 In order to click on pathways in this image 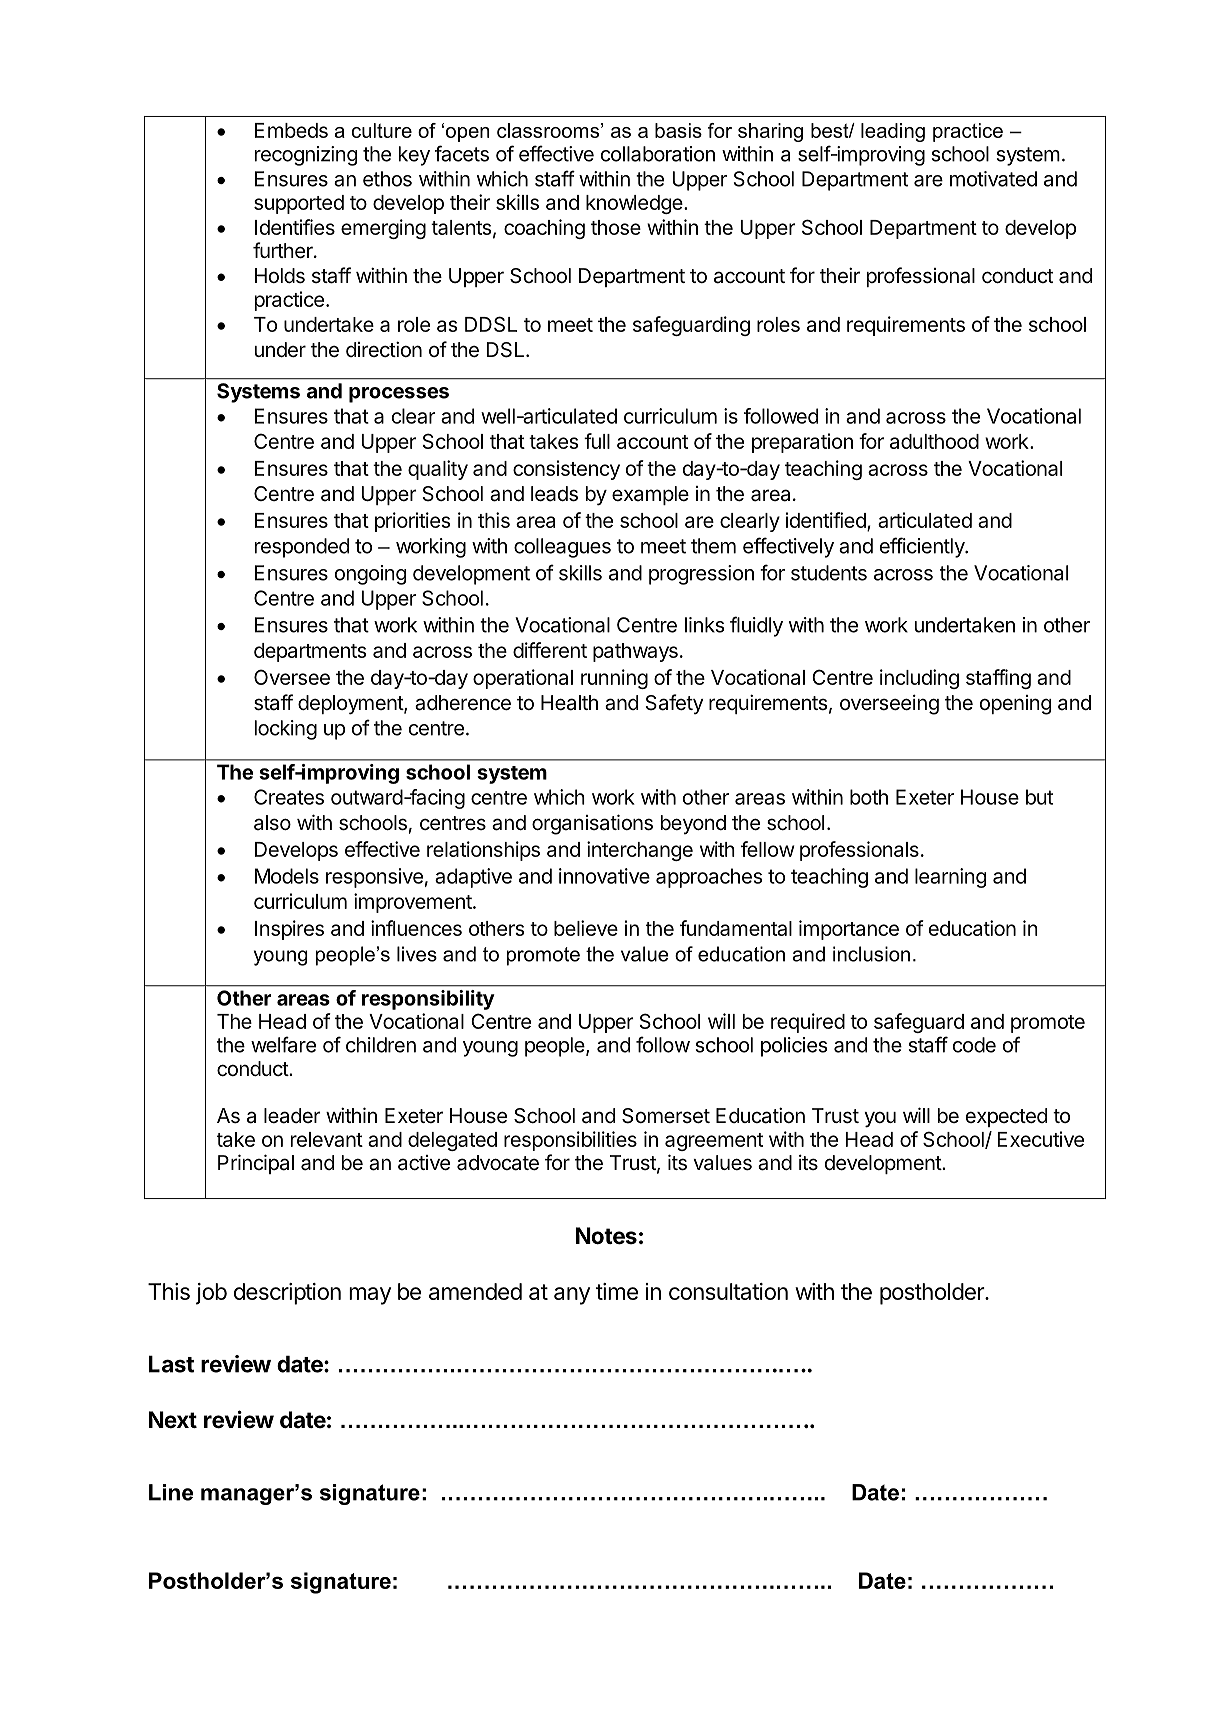, I will do `click(635, 652)`.
